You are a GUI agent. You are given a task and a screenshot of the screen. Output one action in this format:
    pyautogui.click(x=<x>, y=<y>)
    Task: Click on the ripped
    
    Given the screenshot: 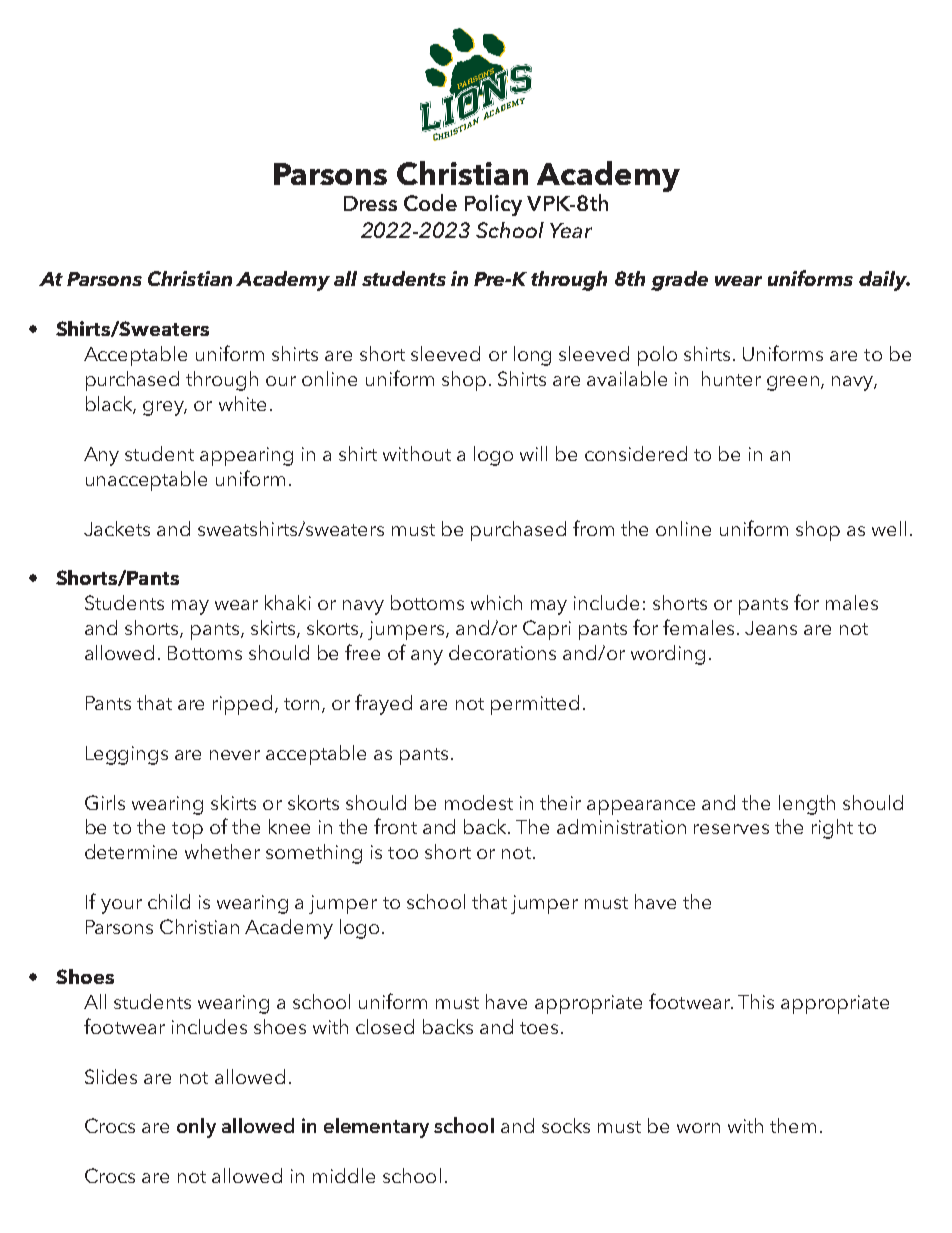 What is the action you would take?
    pyautogui.click(x=242, y=705)
